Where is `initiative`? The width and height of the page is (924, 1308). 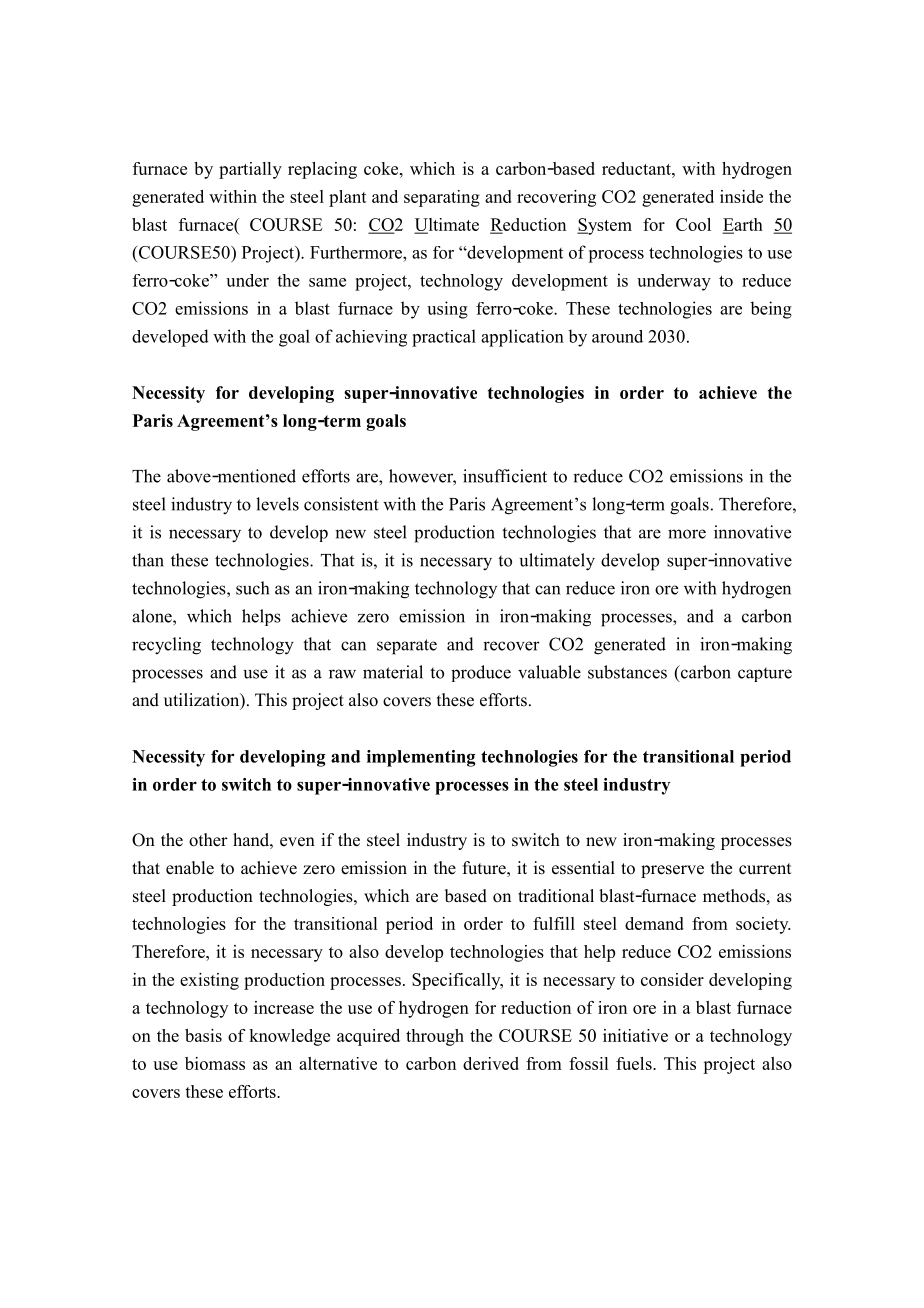
initiative is located at coordinates (635, 1035).
